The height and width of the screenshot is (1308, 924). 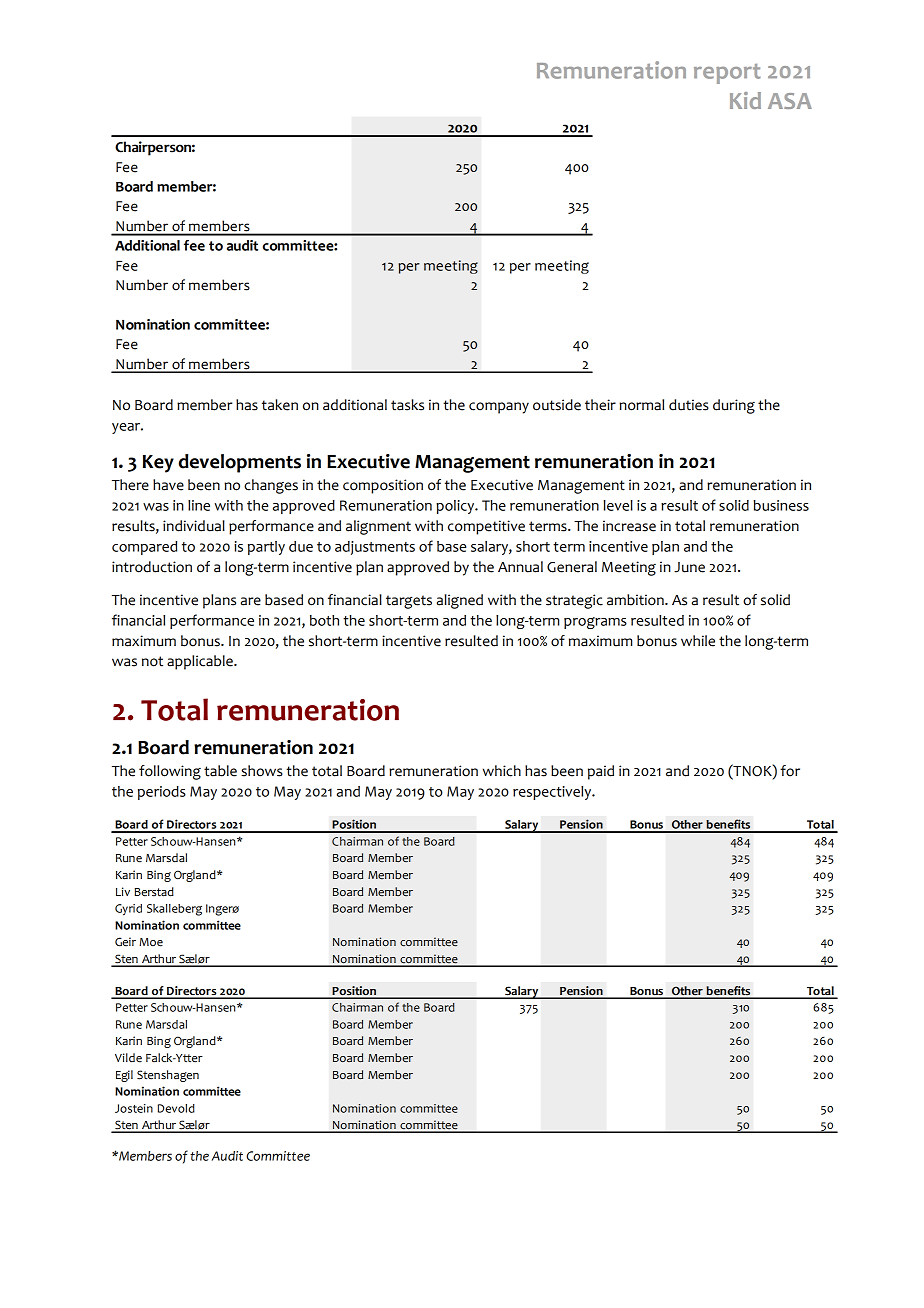 I want to click on aligned, so click(x=460, y=601).
